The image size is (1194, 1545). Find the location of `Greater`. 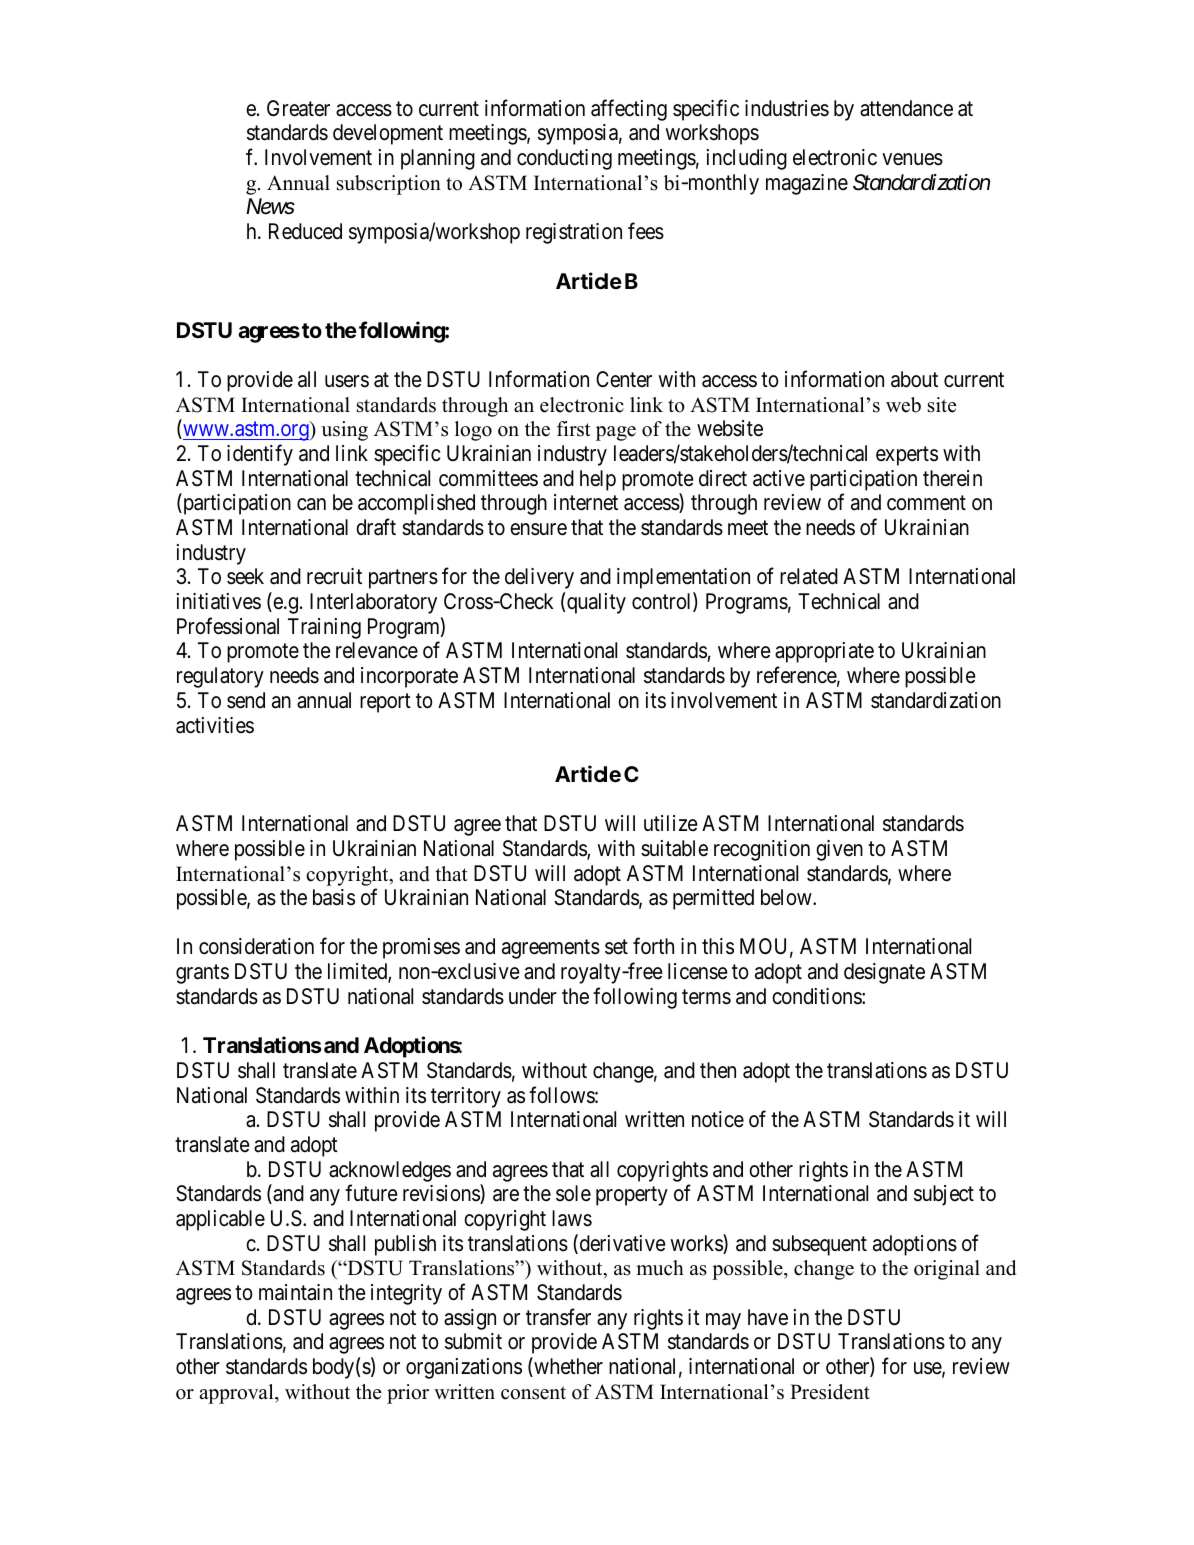

Greater is located at coordinates (298, 108).
